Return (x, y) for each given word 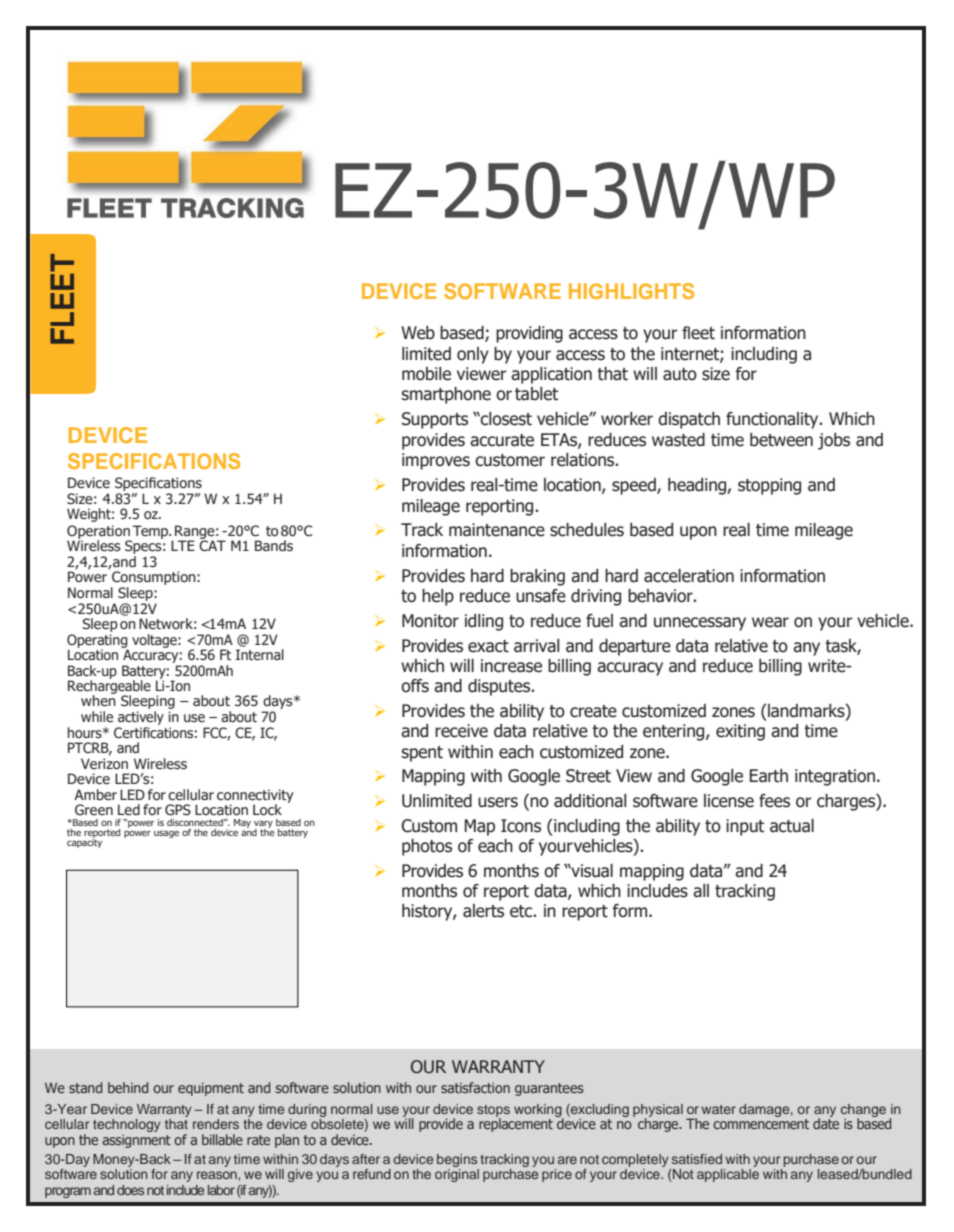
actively (140, 719)
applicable (728, 1175)
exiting (740, 732)
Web (418, 333)
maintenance (497, 530)
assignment (136, 1141)
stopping (769, 486)
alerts (483, 911)
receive (461, 731)
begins (458, 1162)
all (701, 891)
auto (680, 374)
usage (166, 834)
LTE (183, 545)
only (473, 355)
